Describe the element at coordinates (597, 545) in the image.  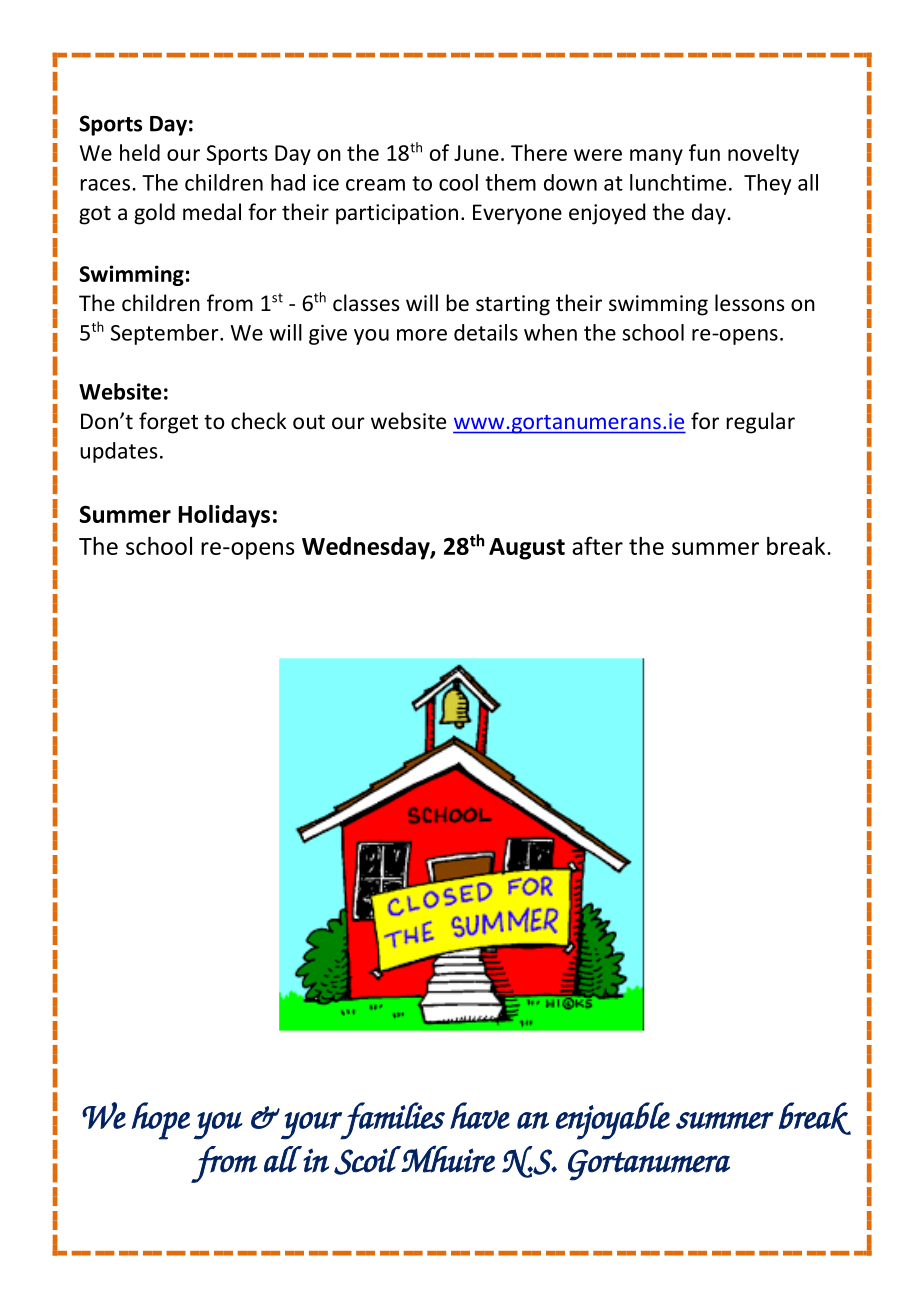
I see `after` at that location.
